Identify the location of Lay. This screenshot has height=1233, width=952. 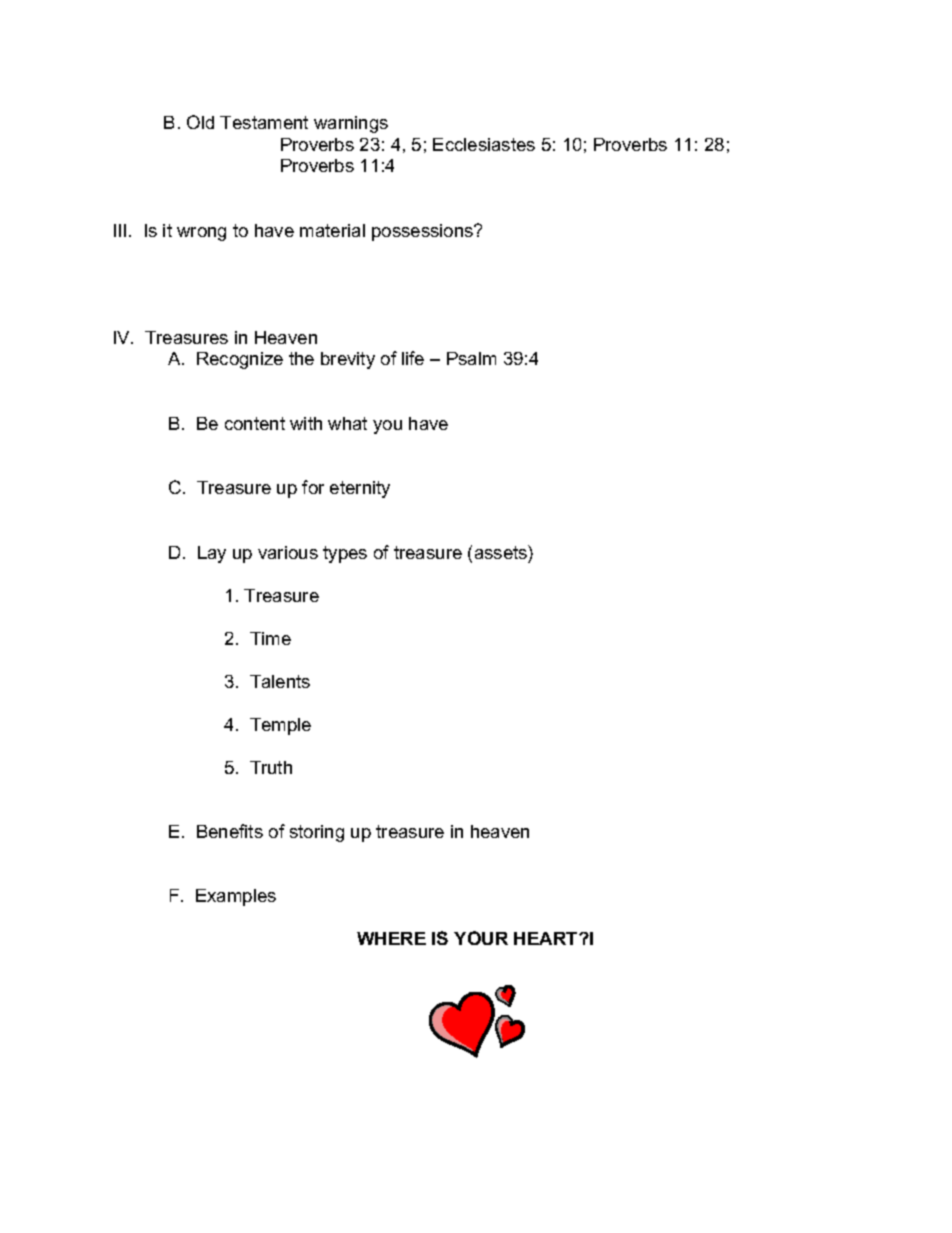
(212, 554).
